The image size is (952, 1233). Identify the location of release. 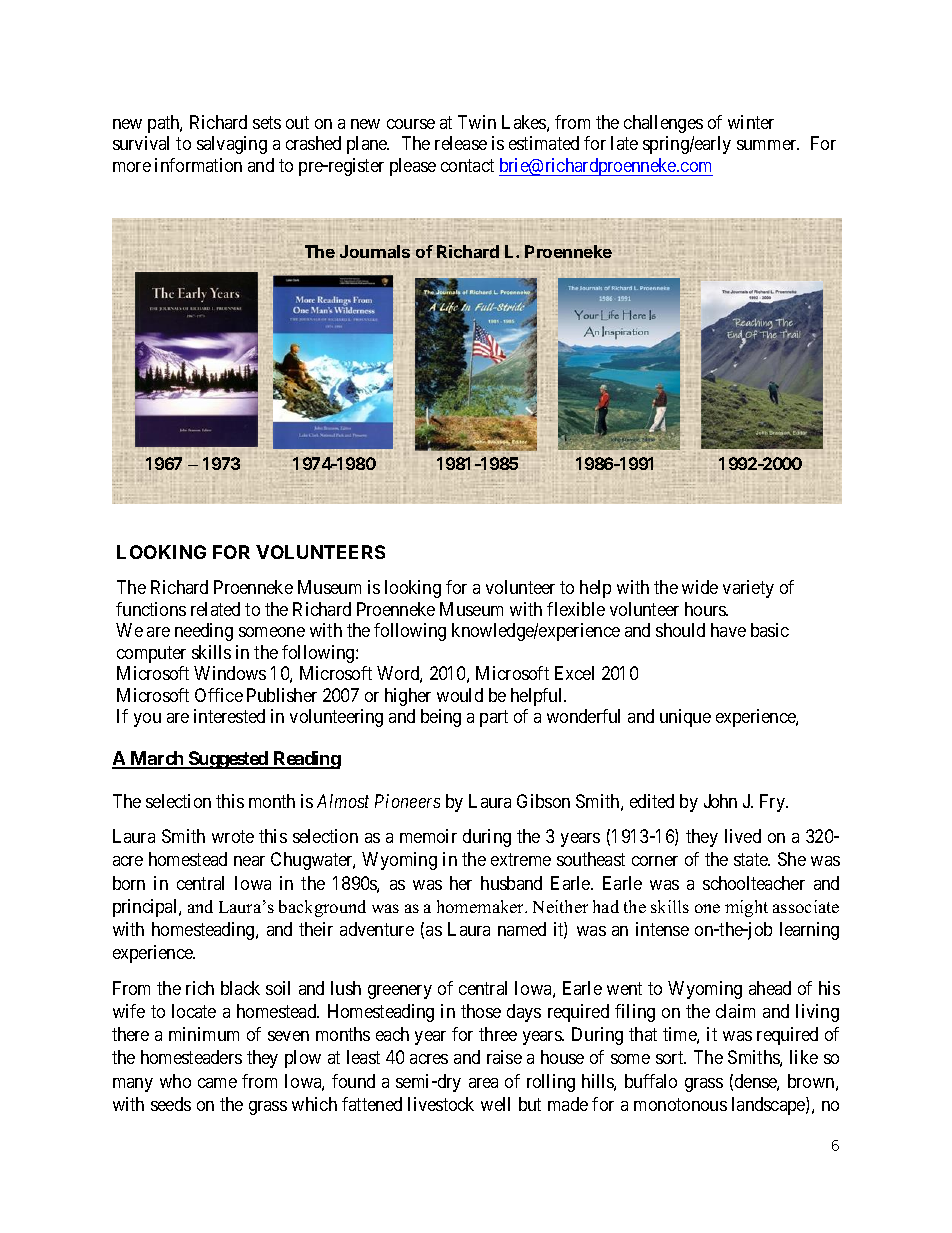
(461, 143).
